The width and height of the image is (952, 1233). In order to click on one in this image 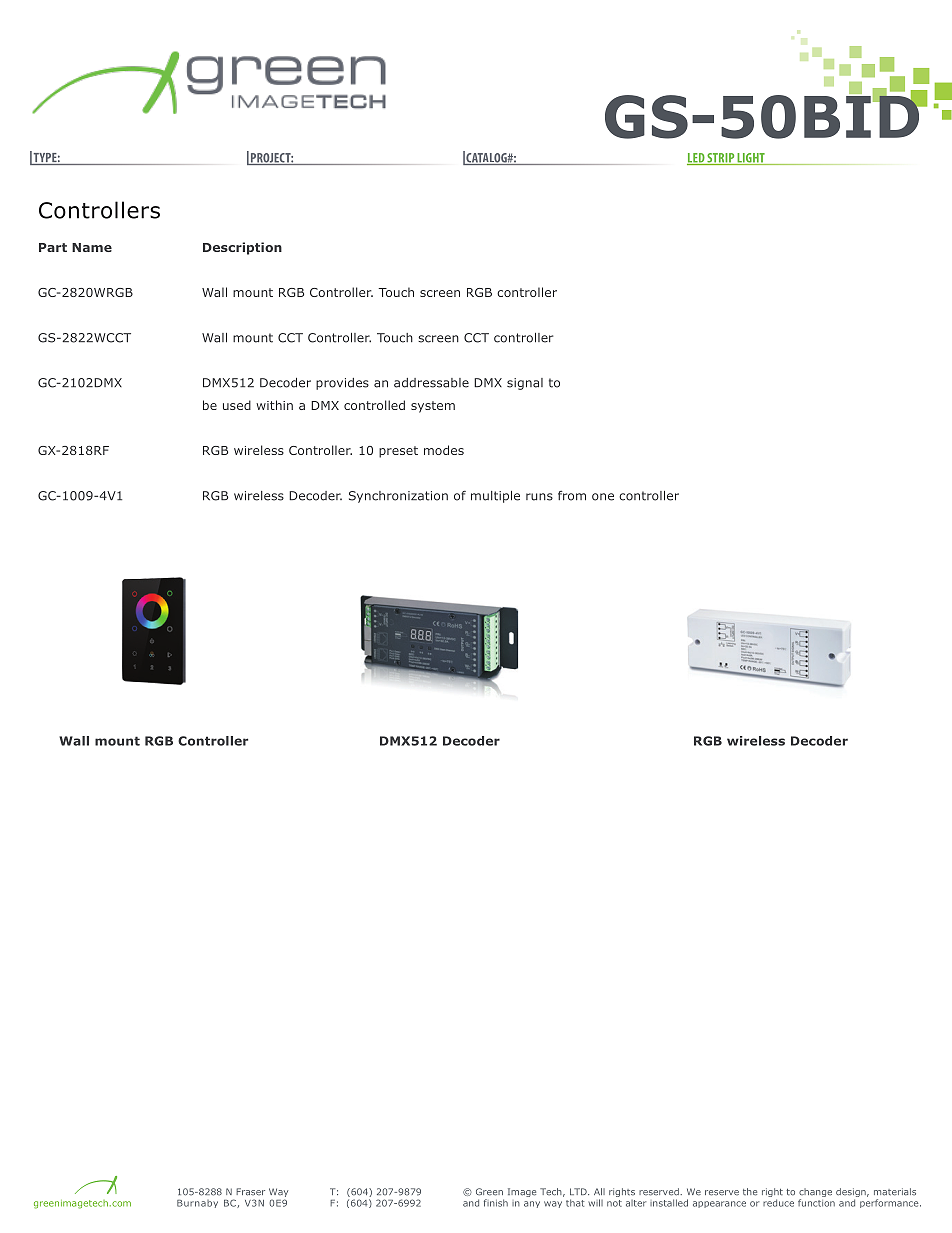, I will do `click(603, 497)`.
